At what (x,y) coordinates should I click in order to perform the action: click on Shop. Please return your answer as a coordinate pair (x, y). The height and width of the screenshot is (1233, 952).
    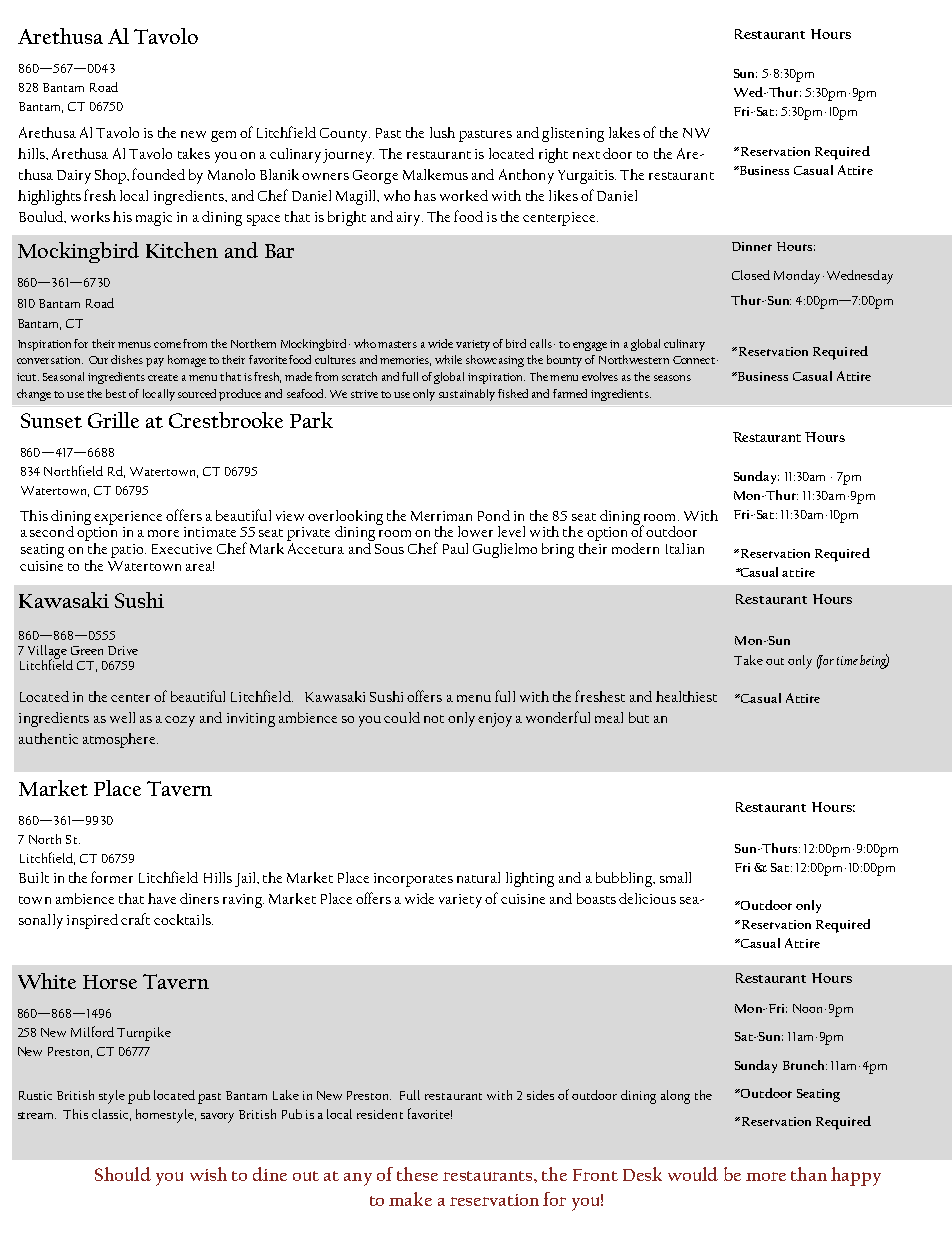
    Looking at the image, I should click on (112, 176).
